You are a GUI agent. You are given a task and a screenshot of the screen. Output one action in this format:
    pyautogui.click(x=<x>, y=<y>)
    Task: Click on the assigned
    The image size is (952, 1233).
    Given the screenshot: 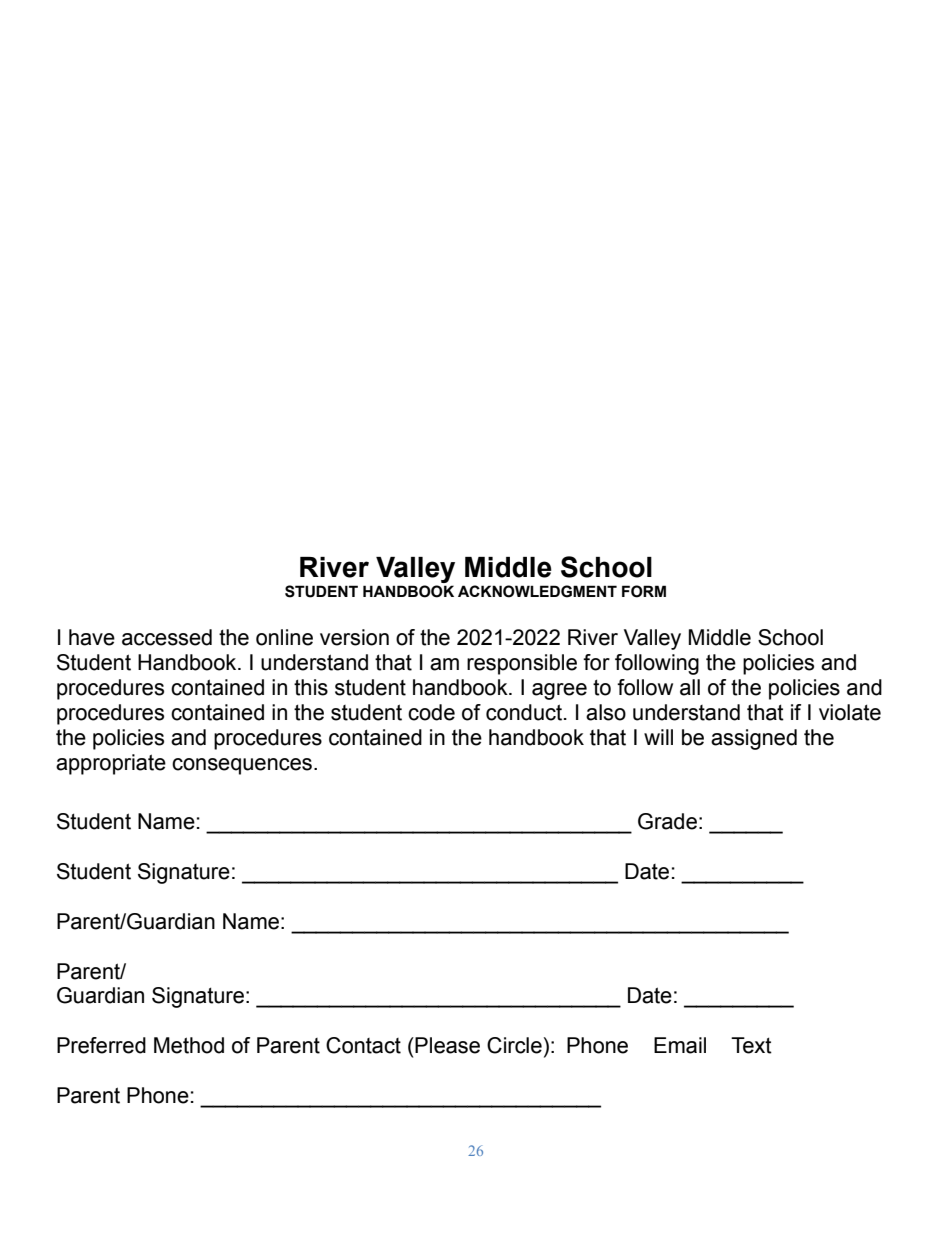 What is the action you would take?
    pyautogui.click(x=754, y=739)
